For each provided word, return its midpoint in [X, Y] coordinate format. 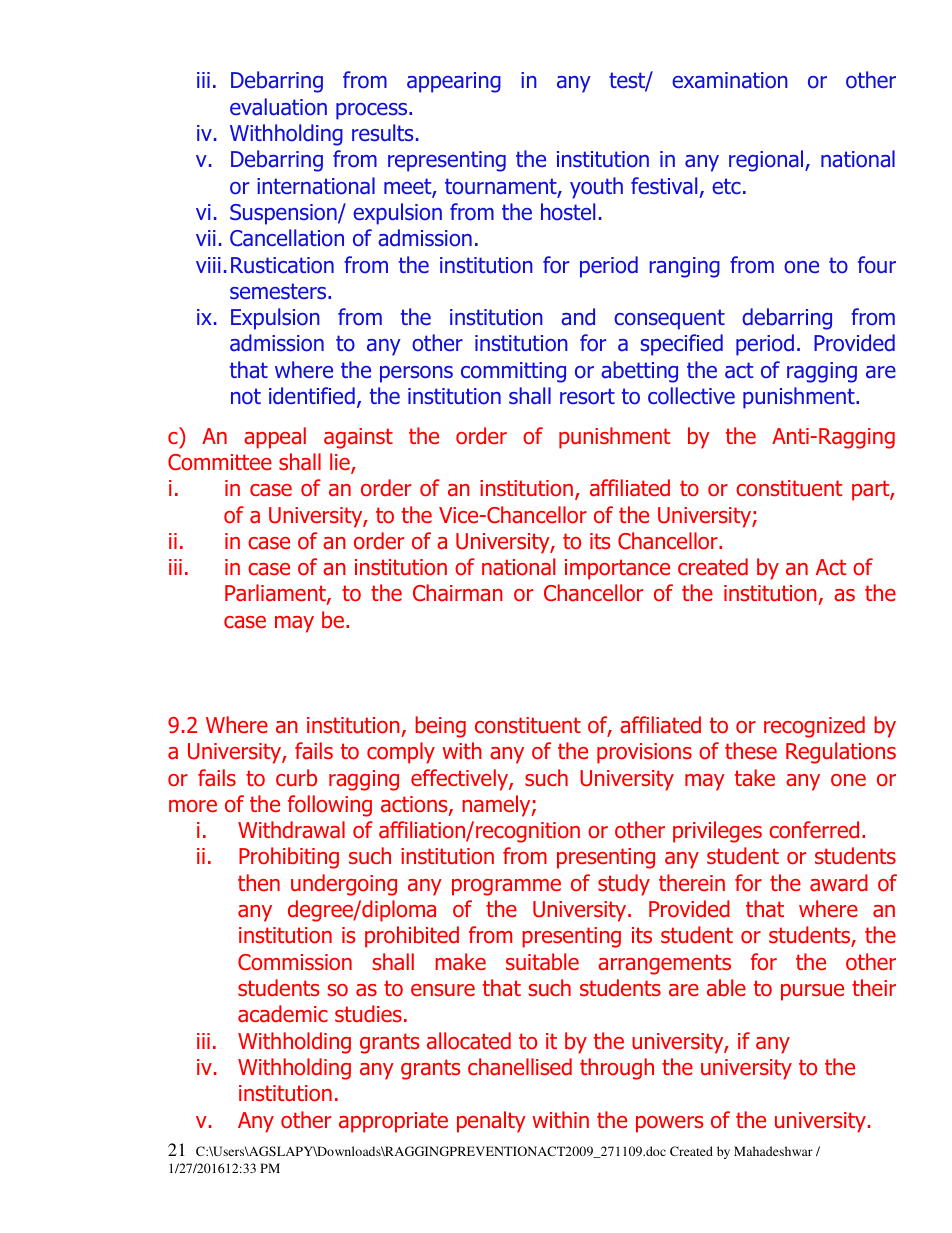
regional [767, 161]
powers [669, 1124]
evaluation [278, 107]
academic [283, 1014]
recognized [814, 727]
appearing [454, 82]
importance [617, 569]
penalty [491, 1122]
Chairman [458, 593]
